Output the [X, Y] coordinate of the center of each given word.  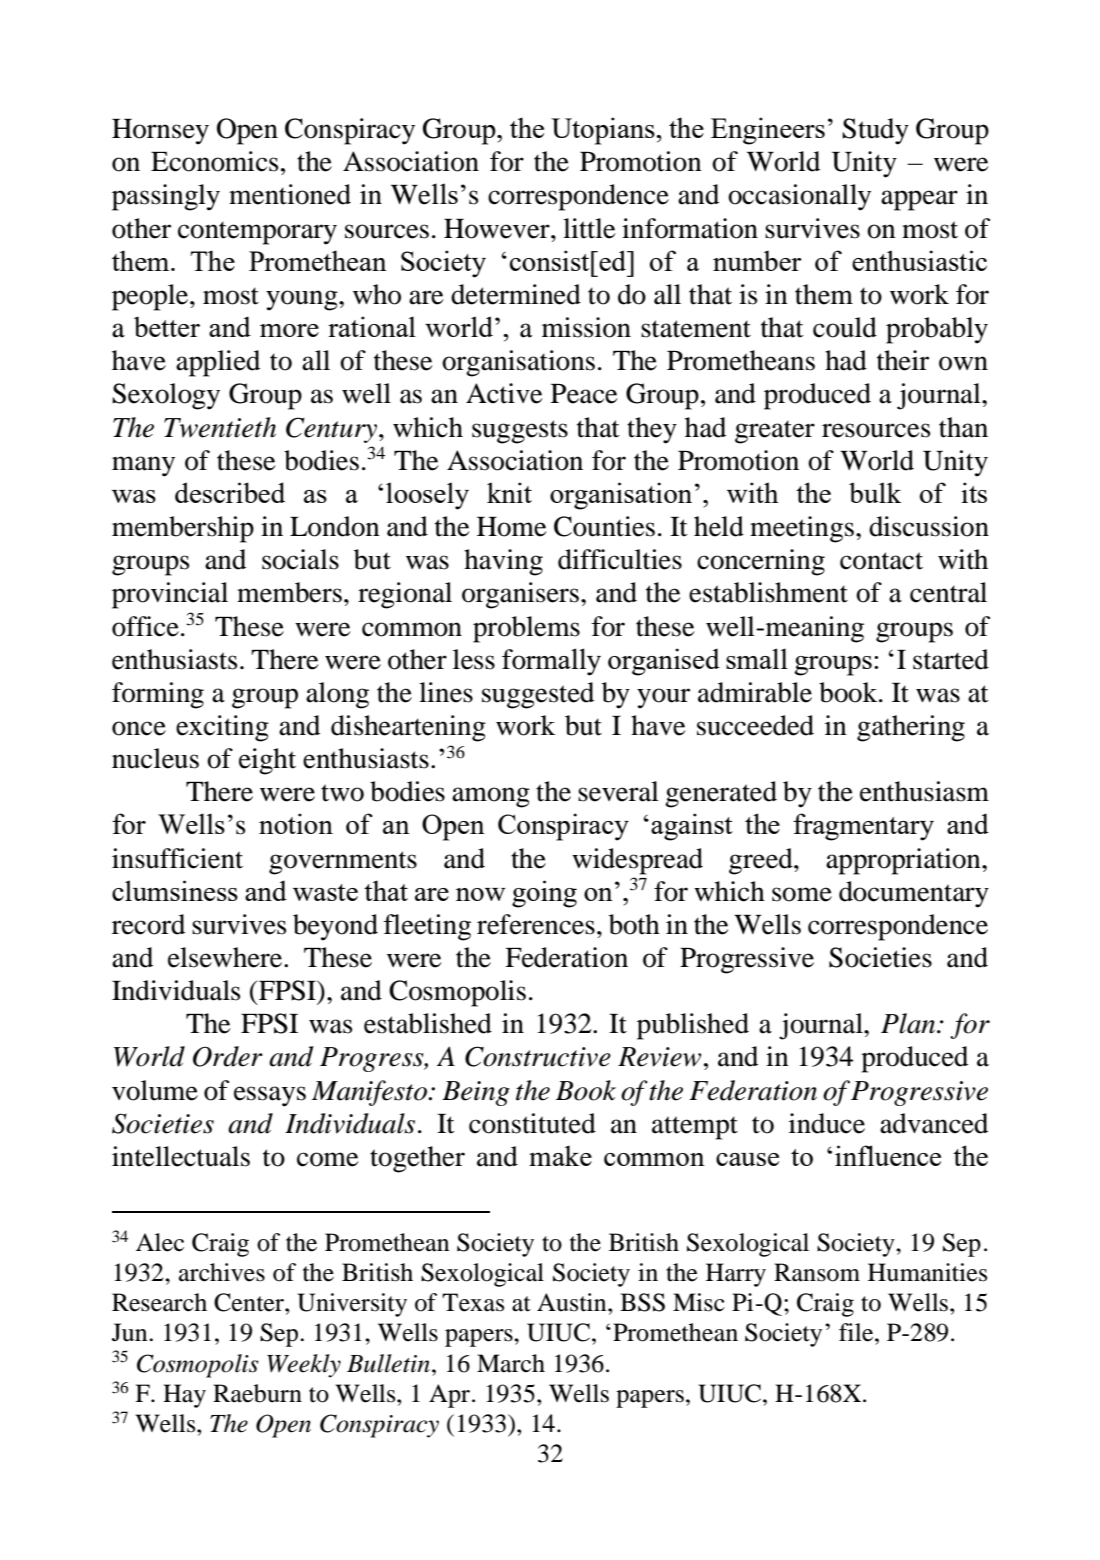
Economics [214, 161]
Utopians [604, 131]
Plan [909, 1023]
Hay [184, 1396]
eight [267, 761]
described [230, 492]
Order [228, 1056]
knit [509, 492]
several [618, 791]
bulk [875, 492]
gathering [911, 728]
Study [875, 131]
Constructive [538, 1056]
